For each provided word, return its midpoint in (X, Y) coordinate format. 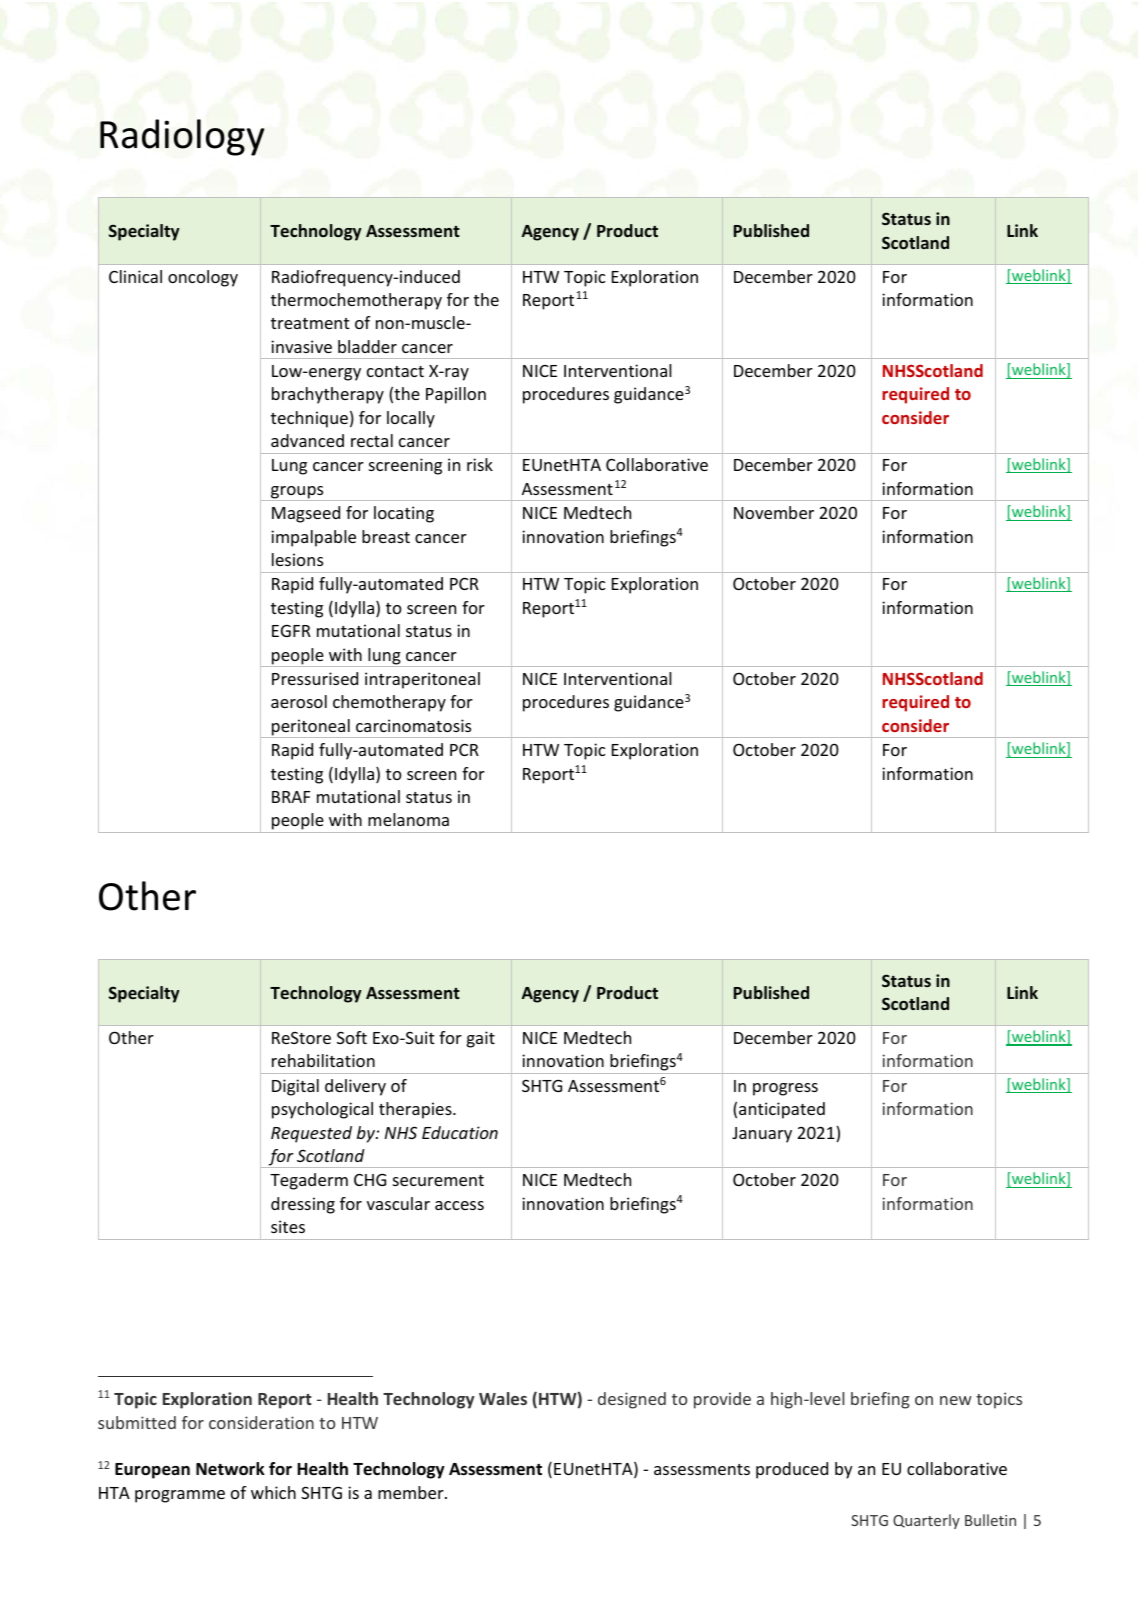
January (762, 1135)
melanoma (408, 819)
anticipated (782, 1110)
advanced (307, 440)
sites (288, 1226)
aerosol (299, 701)
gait (481, 1039)
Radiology (182, 137)
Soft (352, 1037)
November (774, 512)
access (459, 1205)
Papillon (456, 395)
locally (411, 419)
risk (480, 464)
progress (785, 1089)
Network (230, 1469)
